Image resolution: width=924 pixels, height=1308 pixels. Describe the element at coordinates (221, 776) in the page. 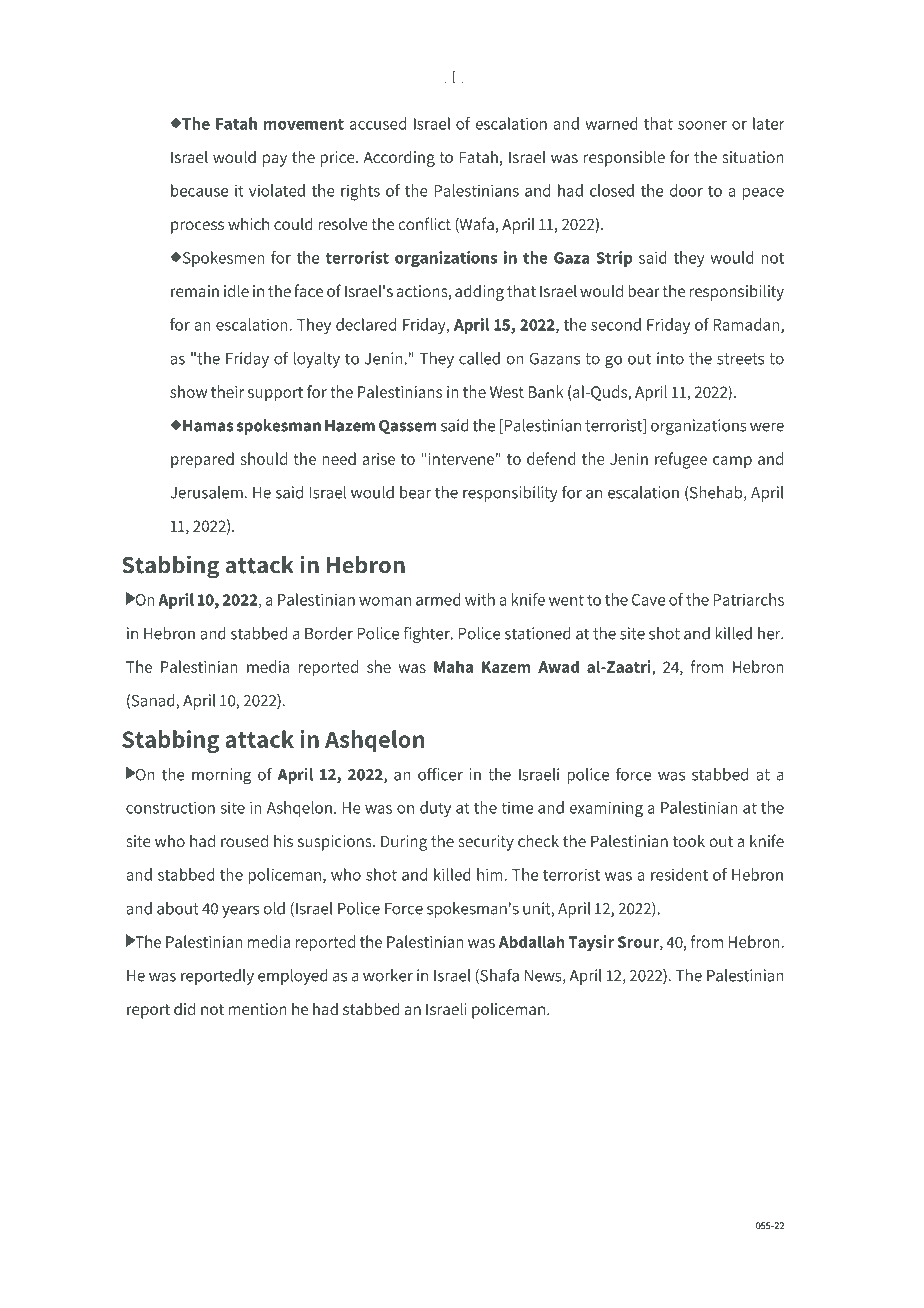

I see `morning` at that location.
